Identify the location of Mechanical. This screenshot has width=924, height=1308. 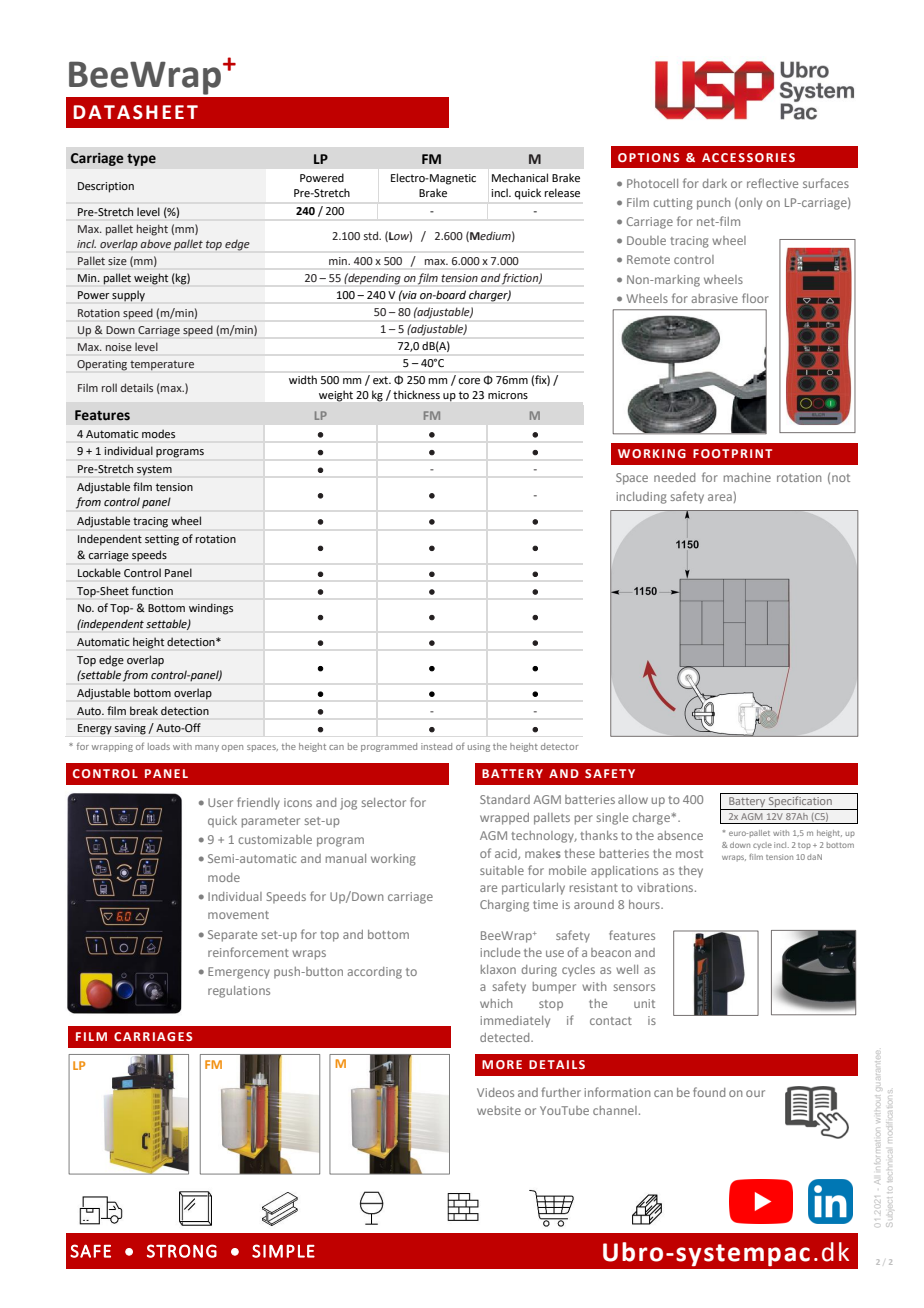
(520, 177).
